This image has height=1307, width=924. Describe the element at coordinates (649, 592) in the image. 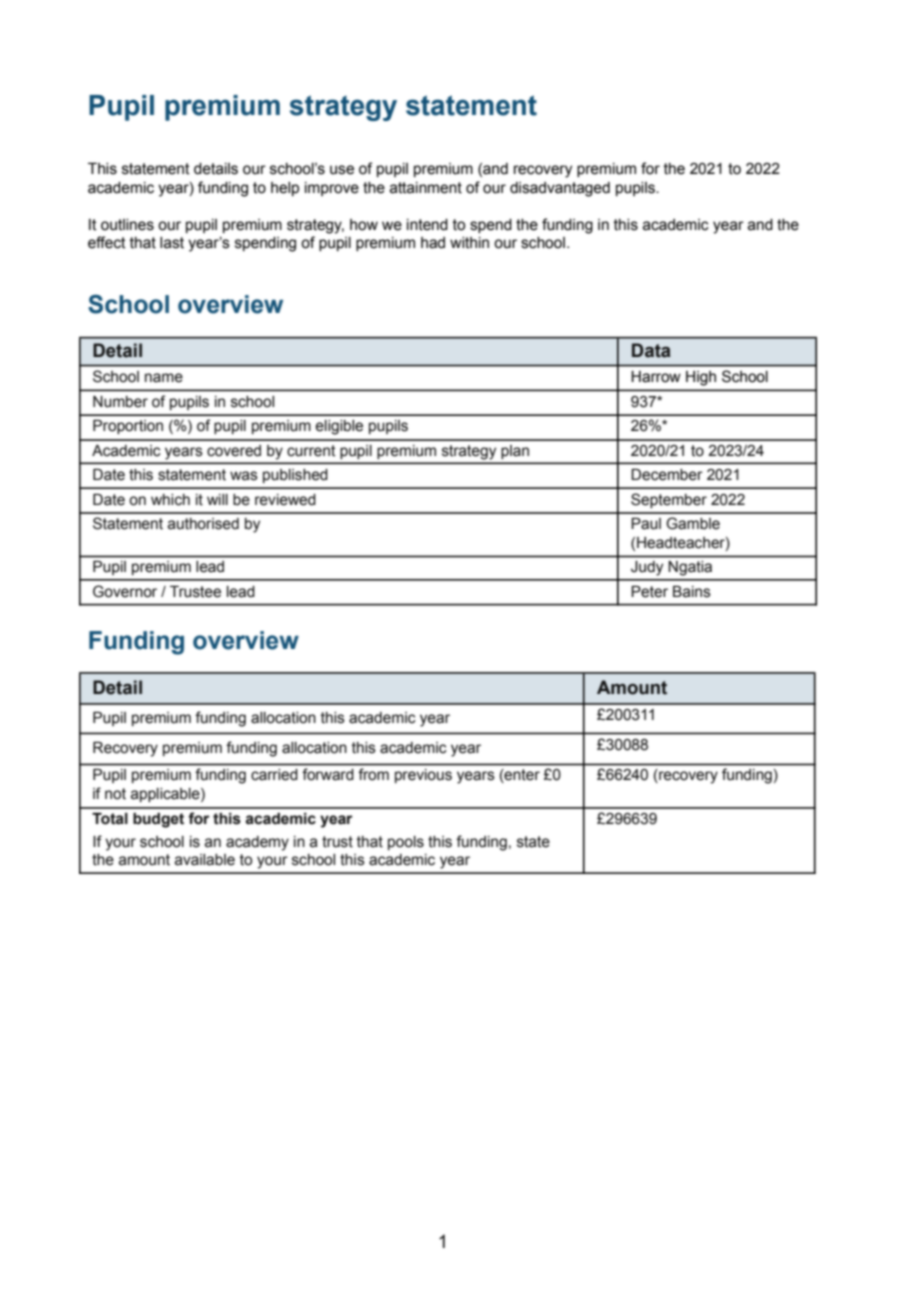

I see `Peter` at that location.
